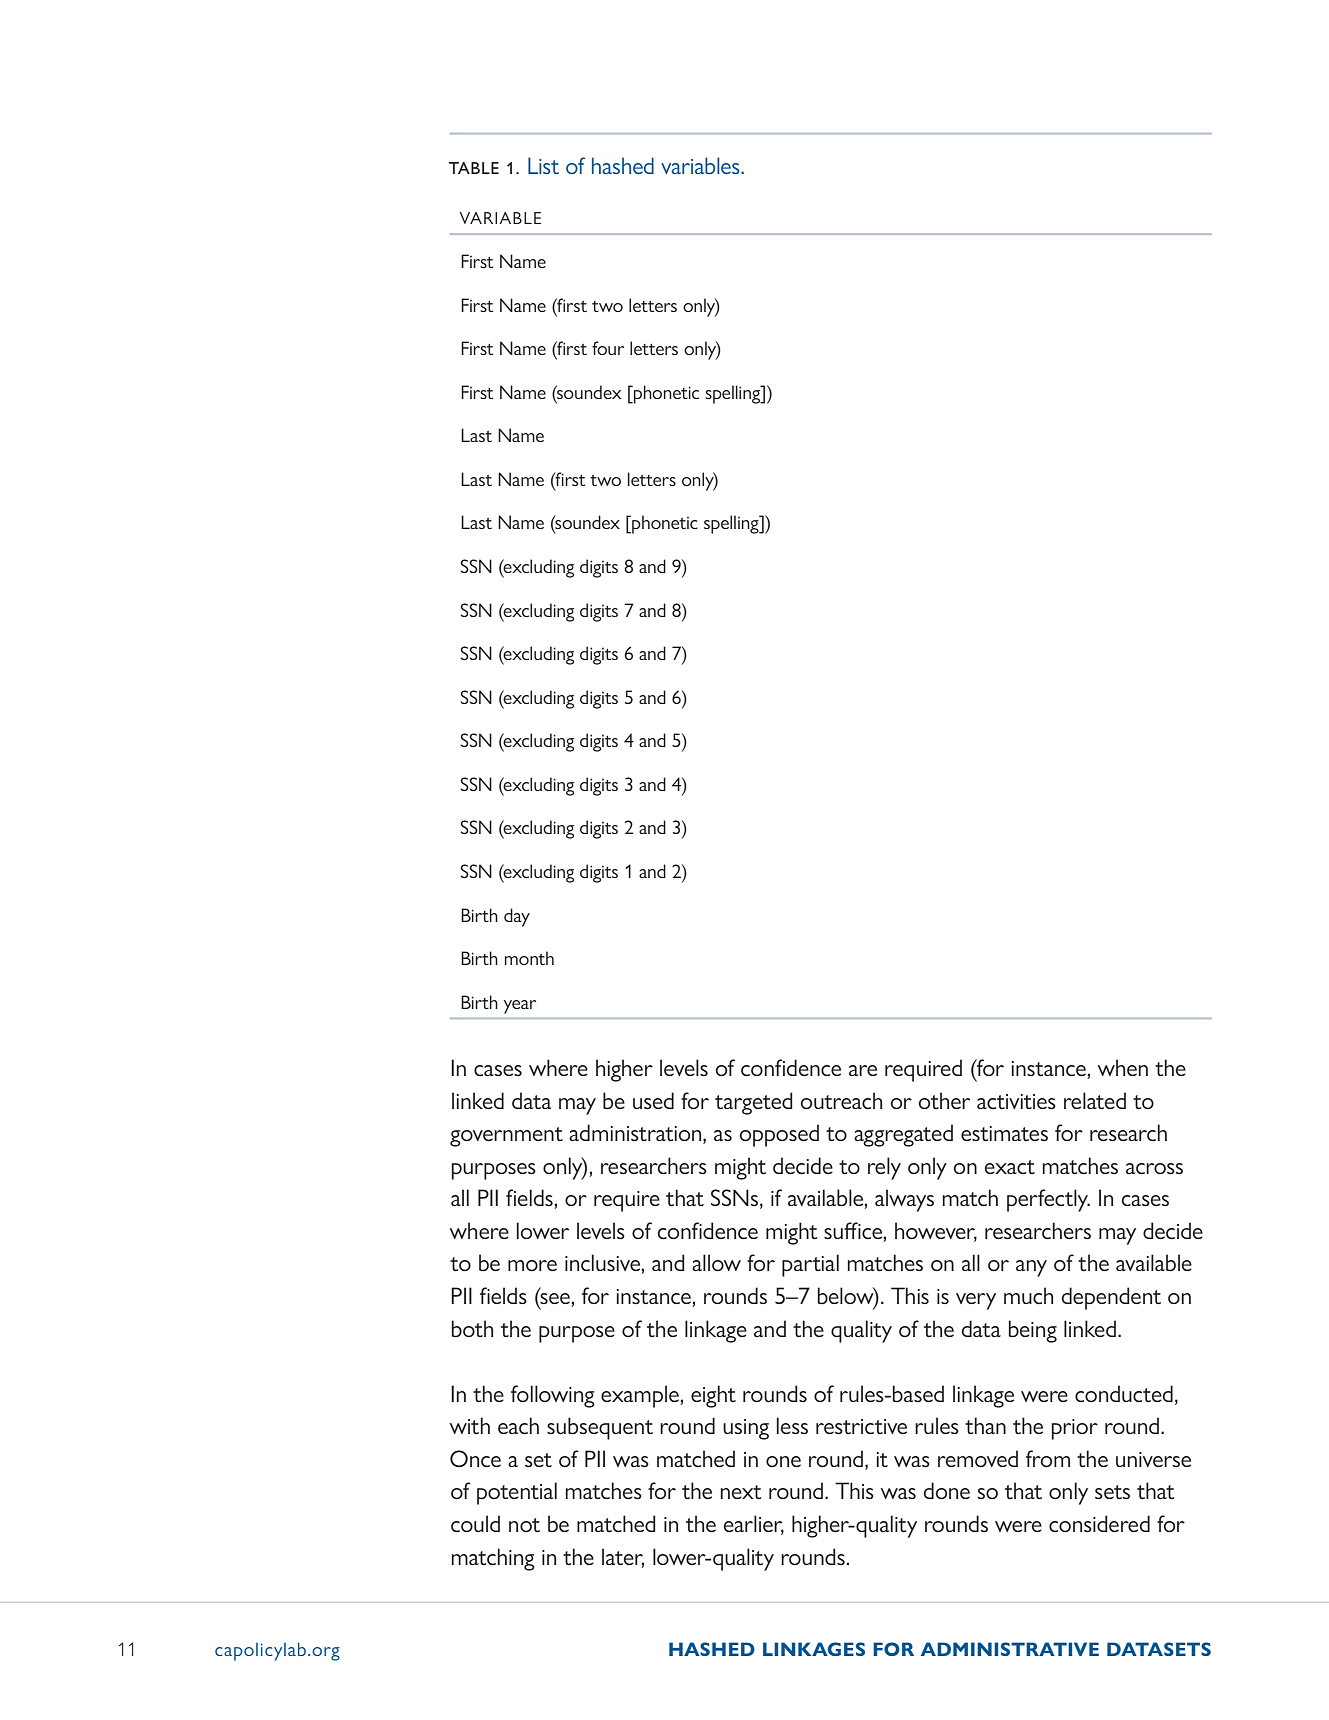 This screenshot has height=1720, width=1329. Describe the element at coordinates (863, 1070) in the screenshot. I see `are` at that location.
